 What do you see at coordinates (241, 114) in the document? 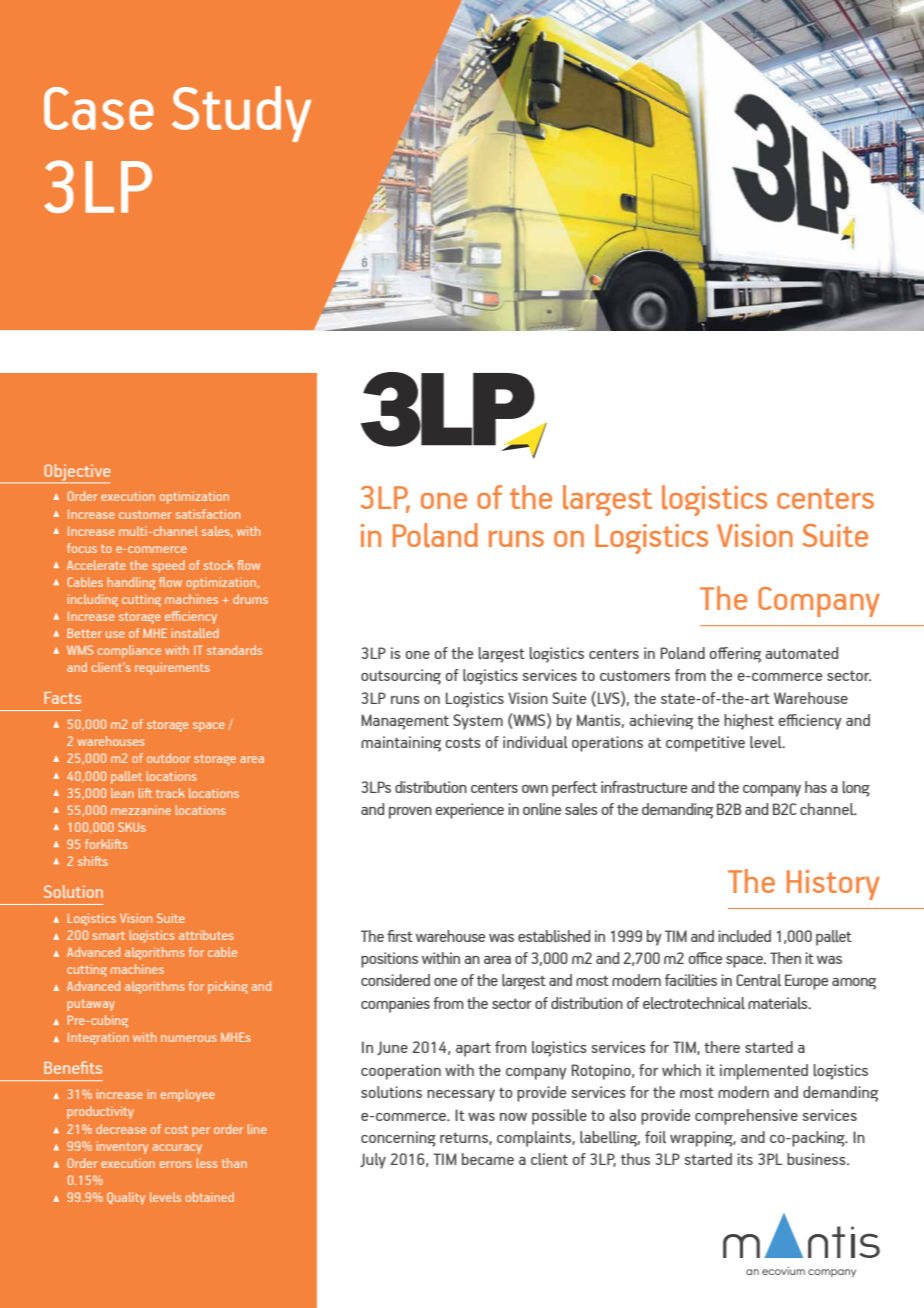
I see `Study` at bounding box center [241, 114].
